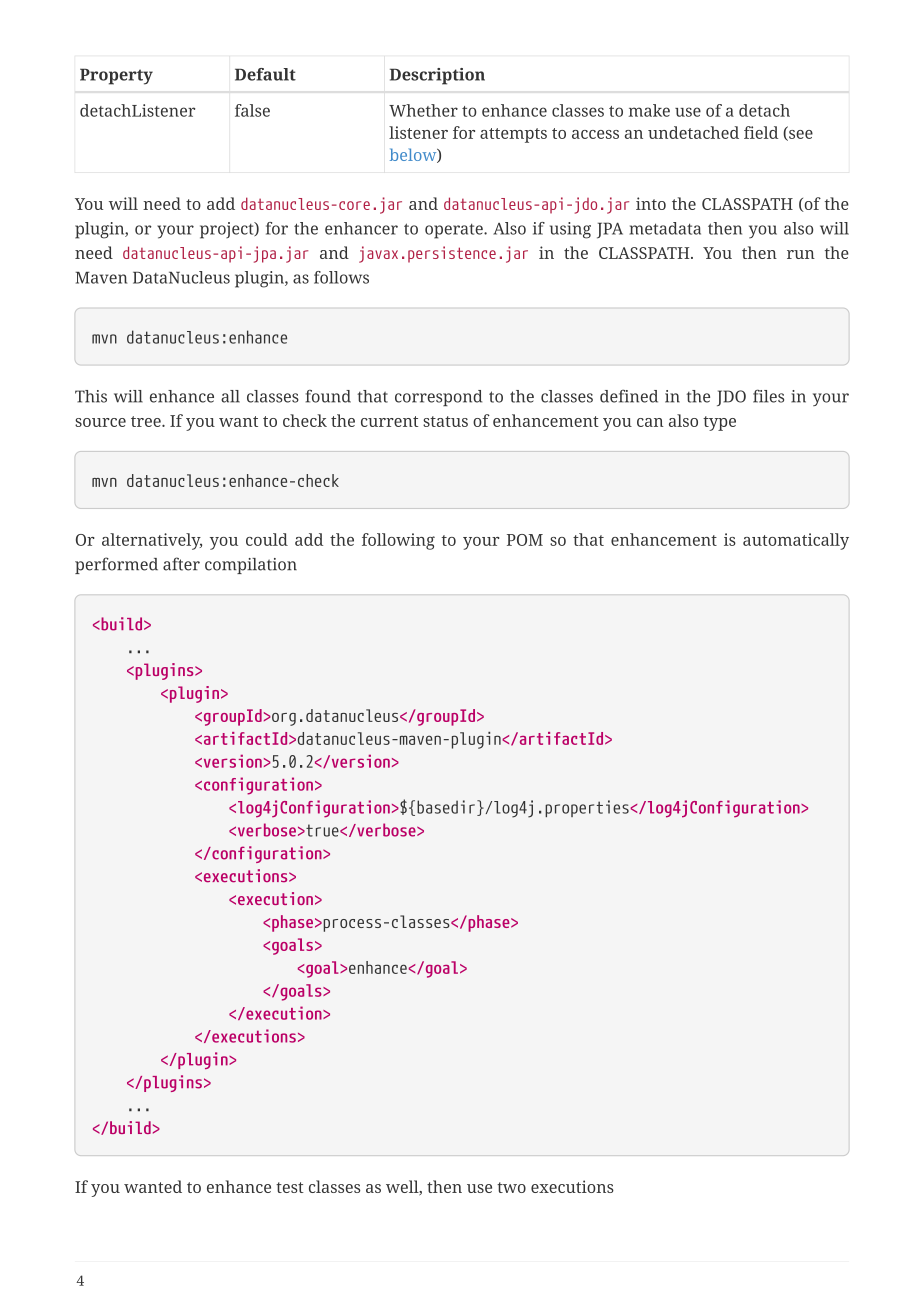 The width and height of the page is (924, 1308). I want to click on Whether, so click(423, 110).
